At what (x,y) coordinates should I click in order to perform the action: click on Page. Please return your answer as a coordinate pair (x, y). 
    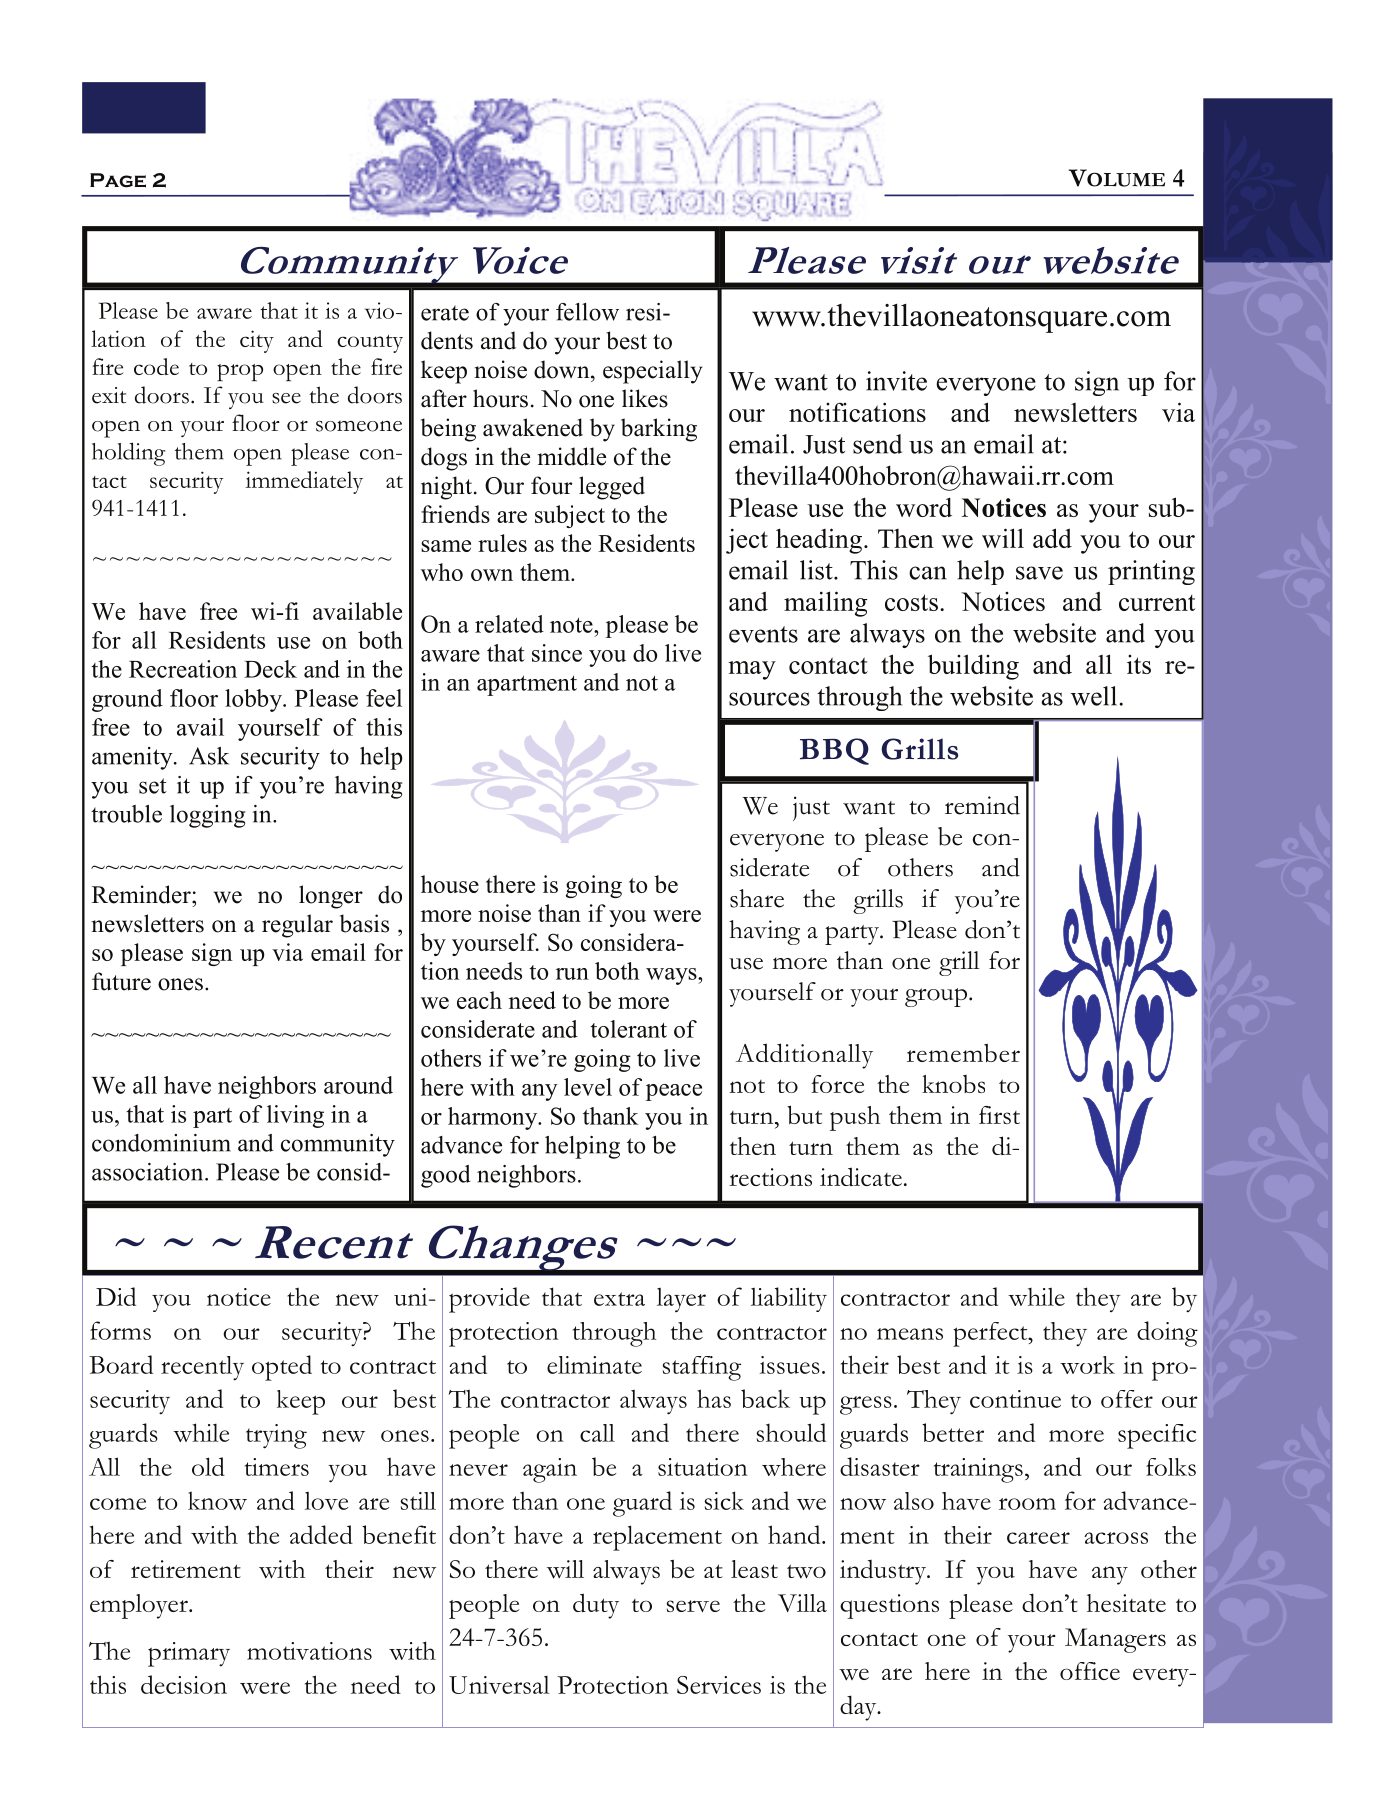
    Looking at the image, I should click on (118, 180).
